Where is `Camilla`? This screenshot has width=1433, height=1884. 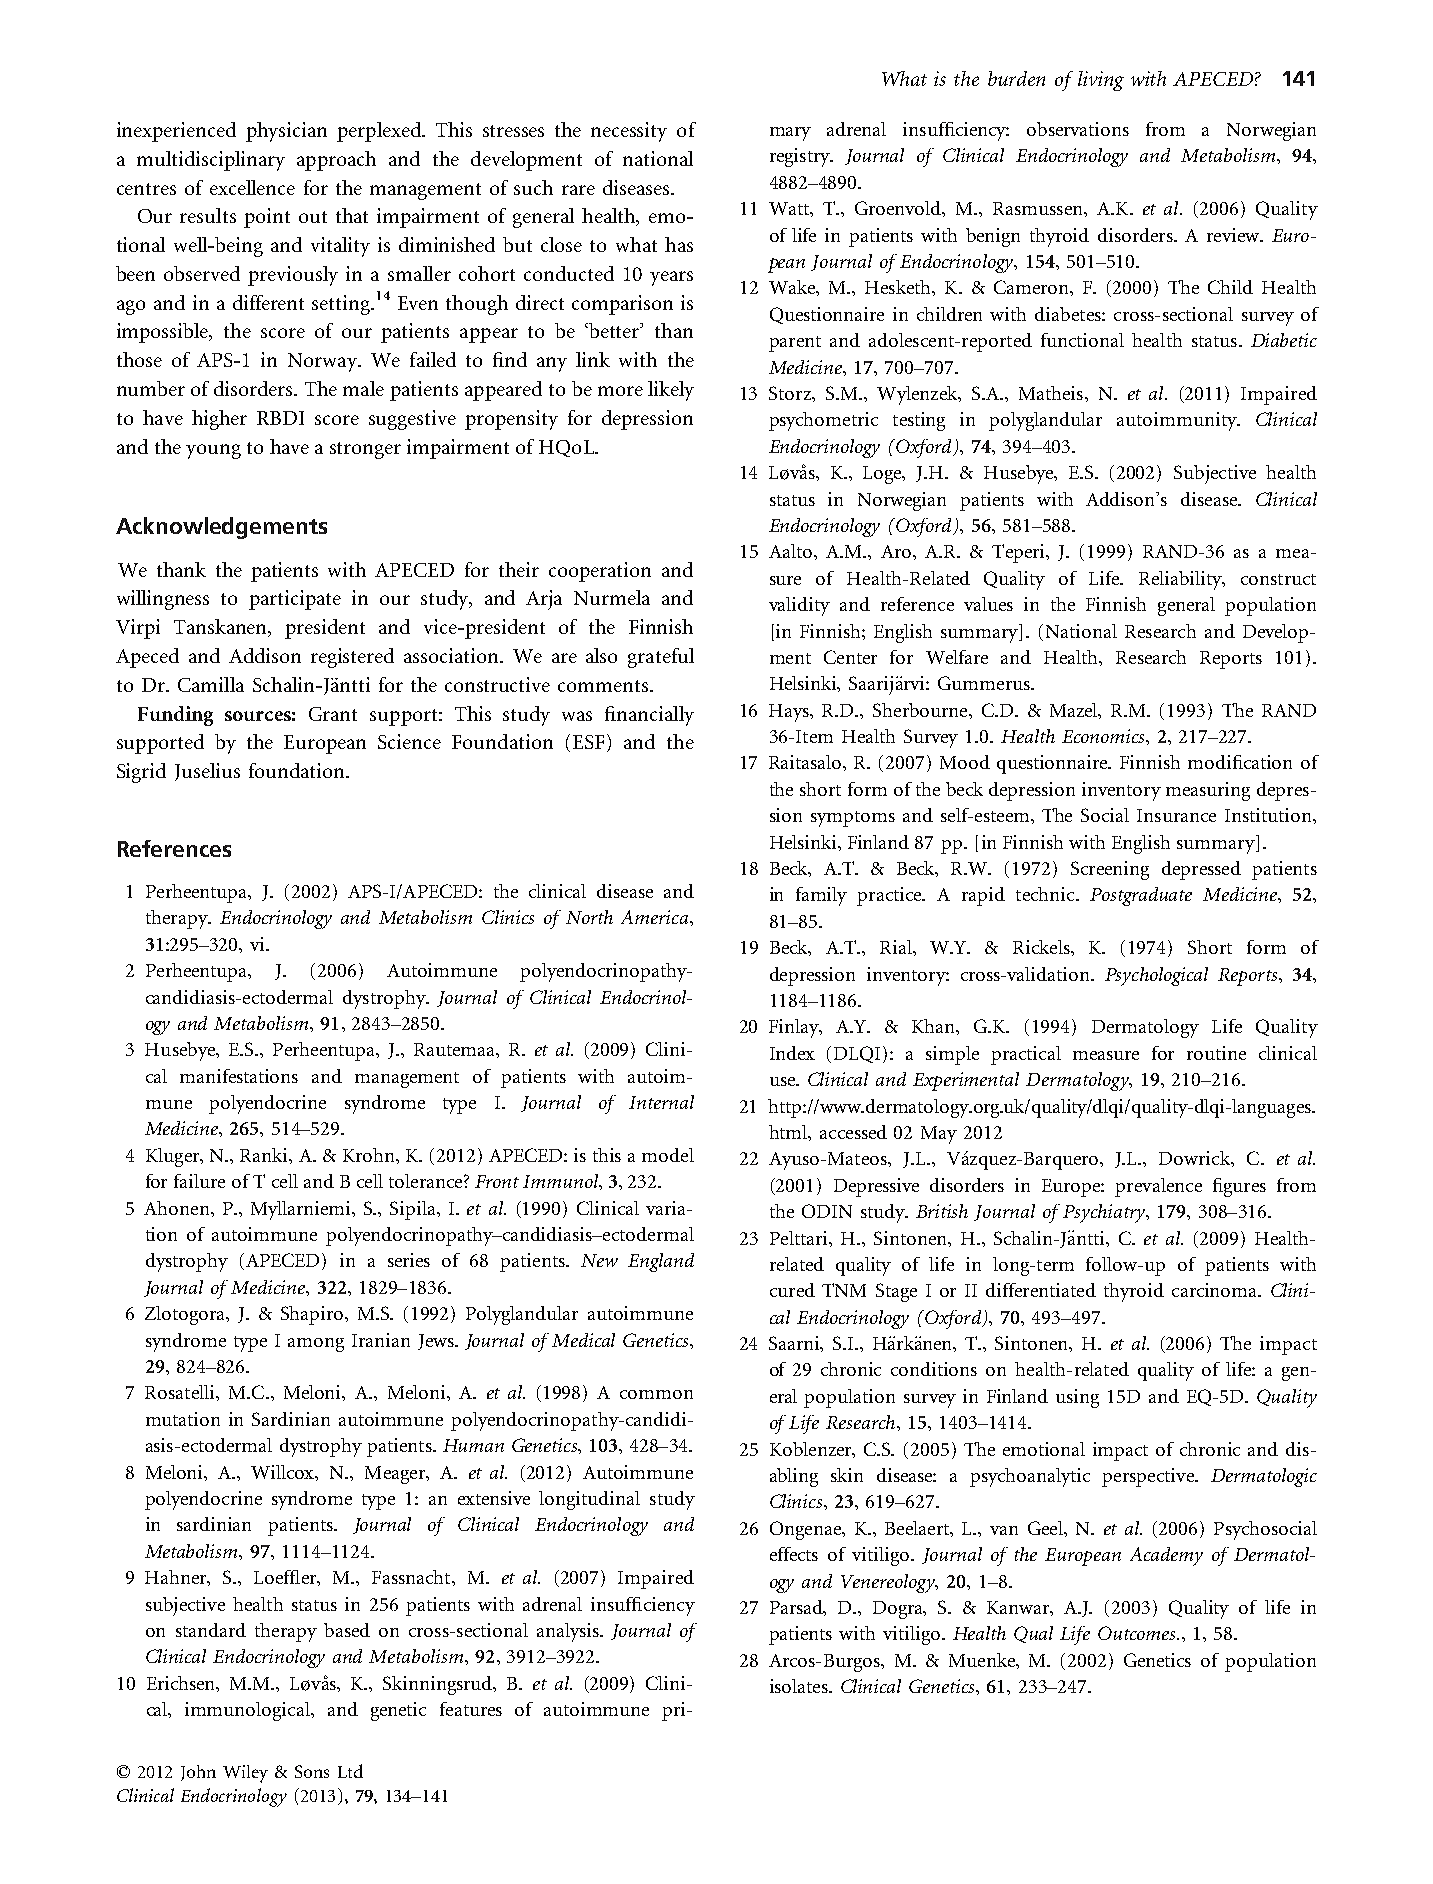
Camilla is located at coordinates (211, 684).
